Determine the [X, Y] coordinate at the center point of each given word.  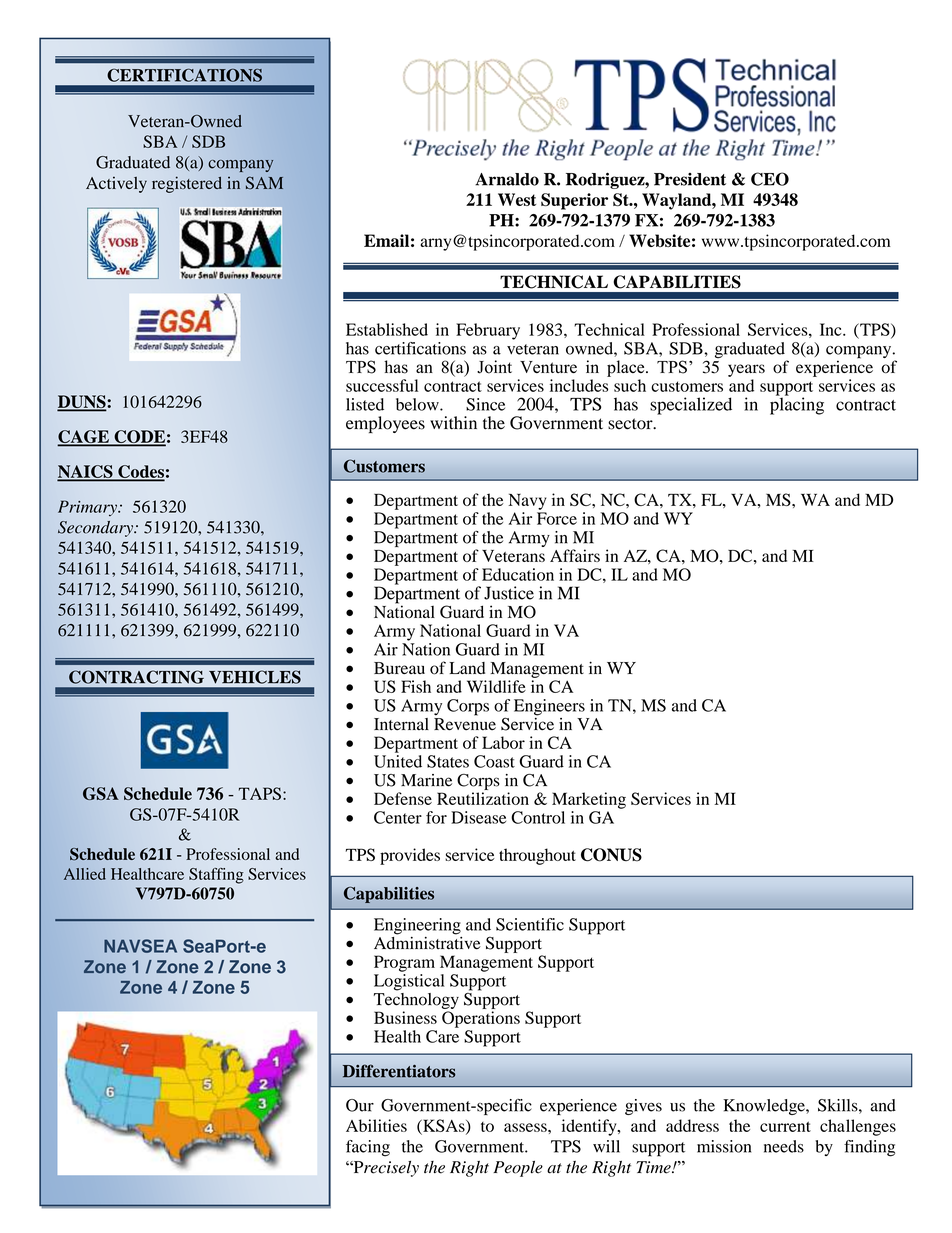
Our [360, 1105]
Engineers [549, 707]
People [518, 1169]
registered [187, 184]
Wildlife [496, 686]
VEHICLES [255, 677]
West [517, 199]
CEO [770, 179]
